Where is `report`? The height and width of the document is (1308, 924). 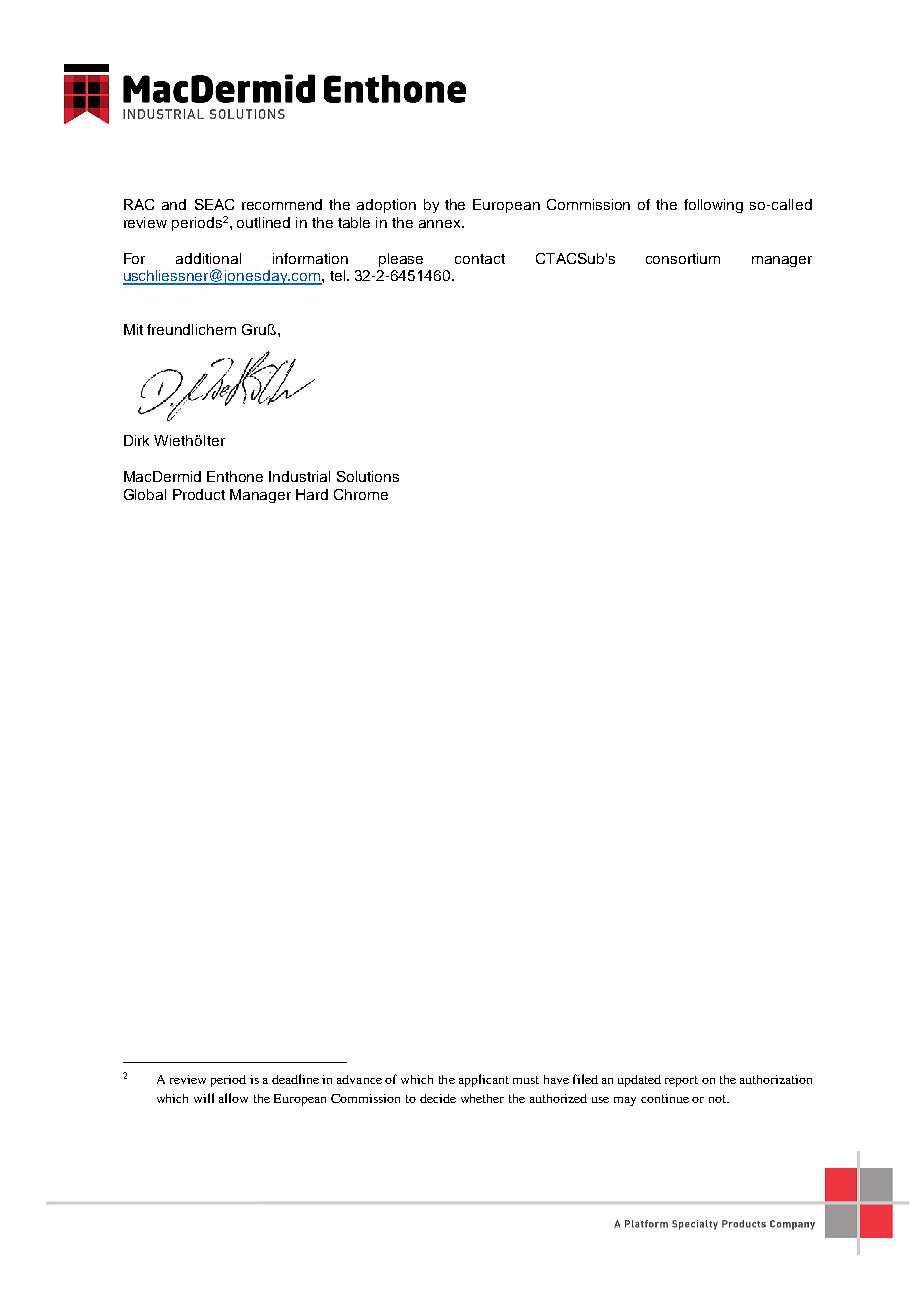 report is located at coordinates (681, 1081).
